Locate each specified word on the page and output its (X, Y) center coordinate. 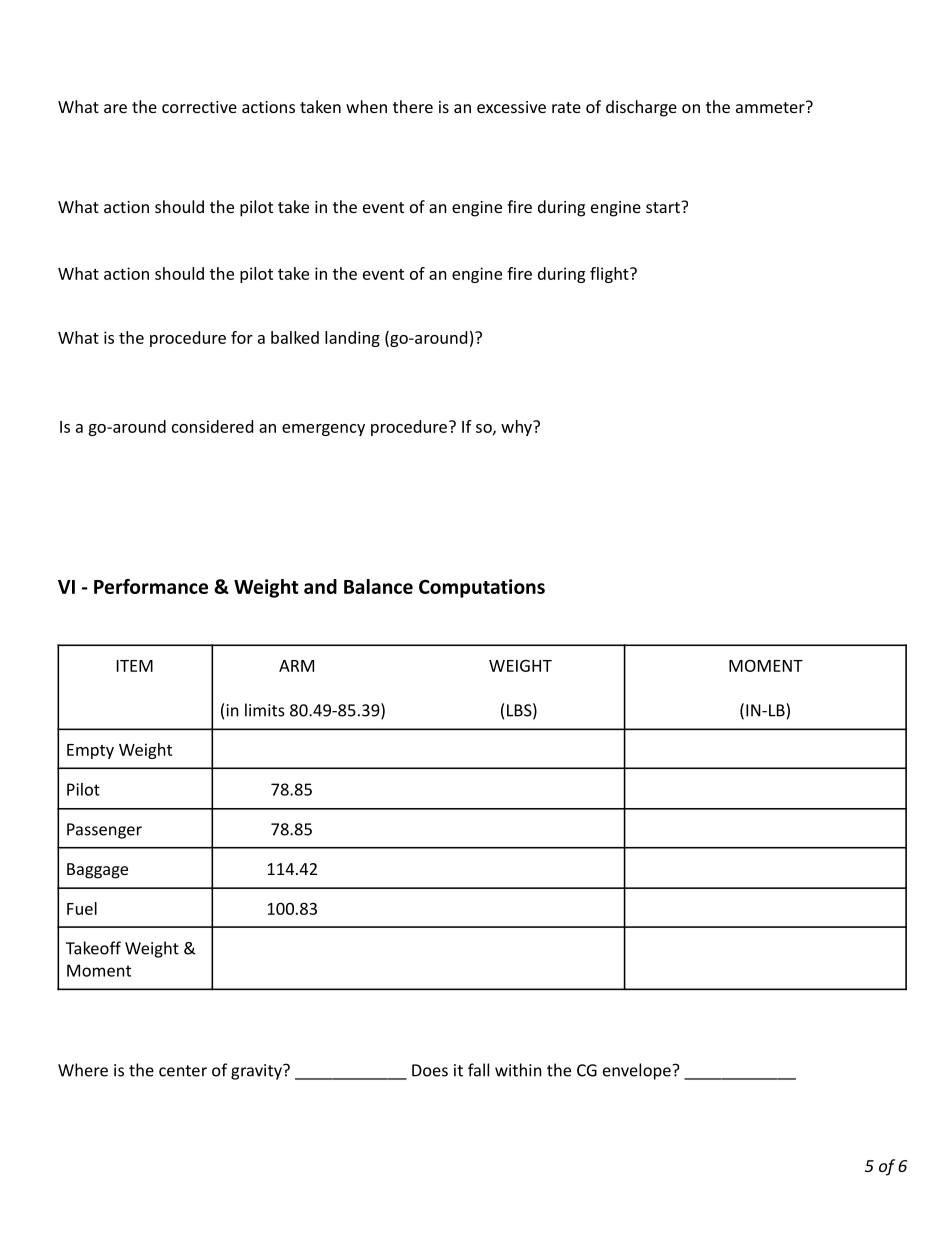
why (517, 428)
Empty (90, 751)
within (518, 1070)
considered (212, 426)
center (183, 1071)
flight (610, 275)
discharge (641, 108)
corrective (199, 107)
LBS (519, 710)
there (413, 106)
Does (430, 1070)
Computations (482, 588)
